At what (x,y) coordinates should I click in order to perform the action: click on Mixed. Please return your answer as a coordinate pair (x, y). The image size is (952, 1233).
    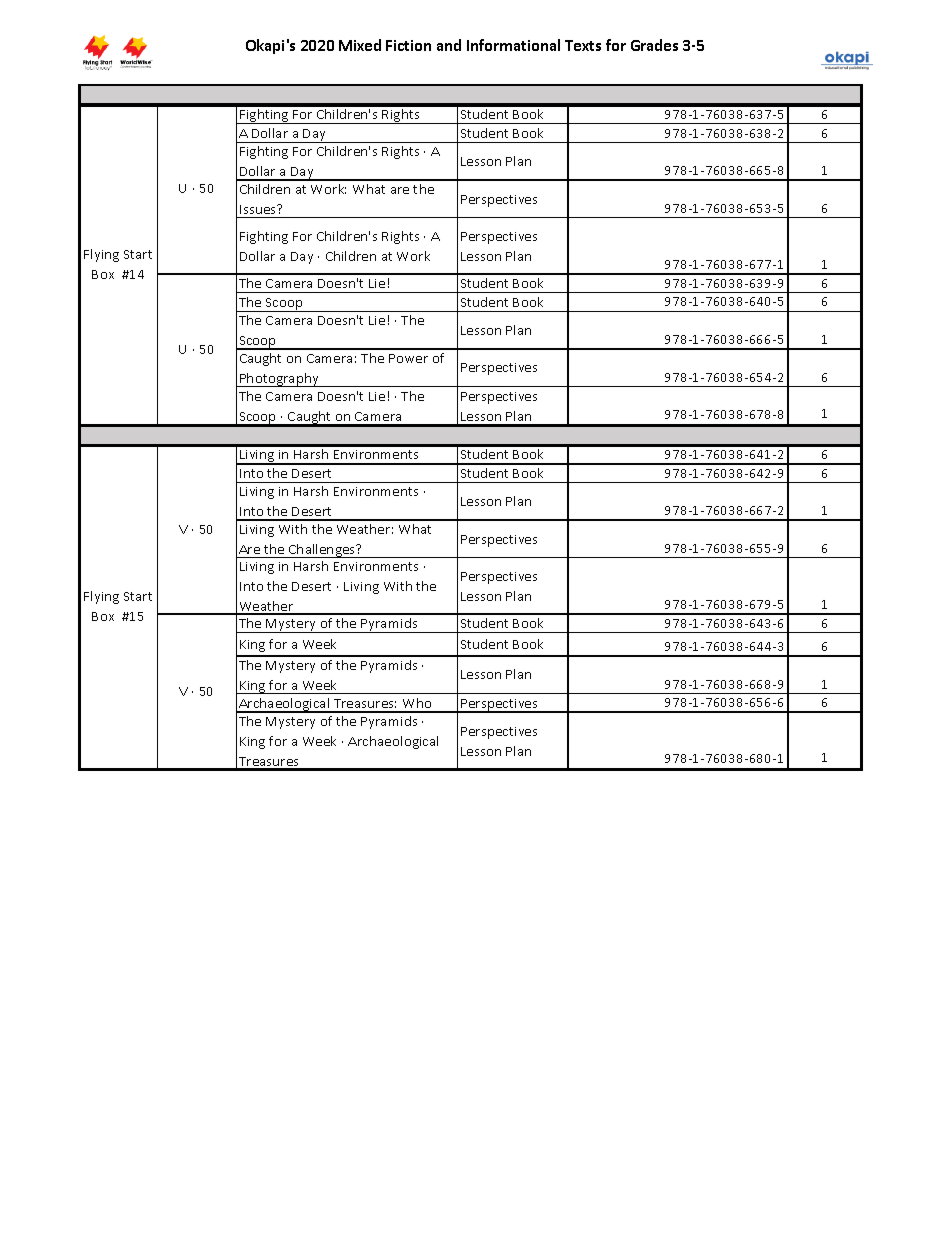
    Looking at the image, I should click on (360, 45).
